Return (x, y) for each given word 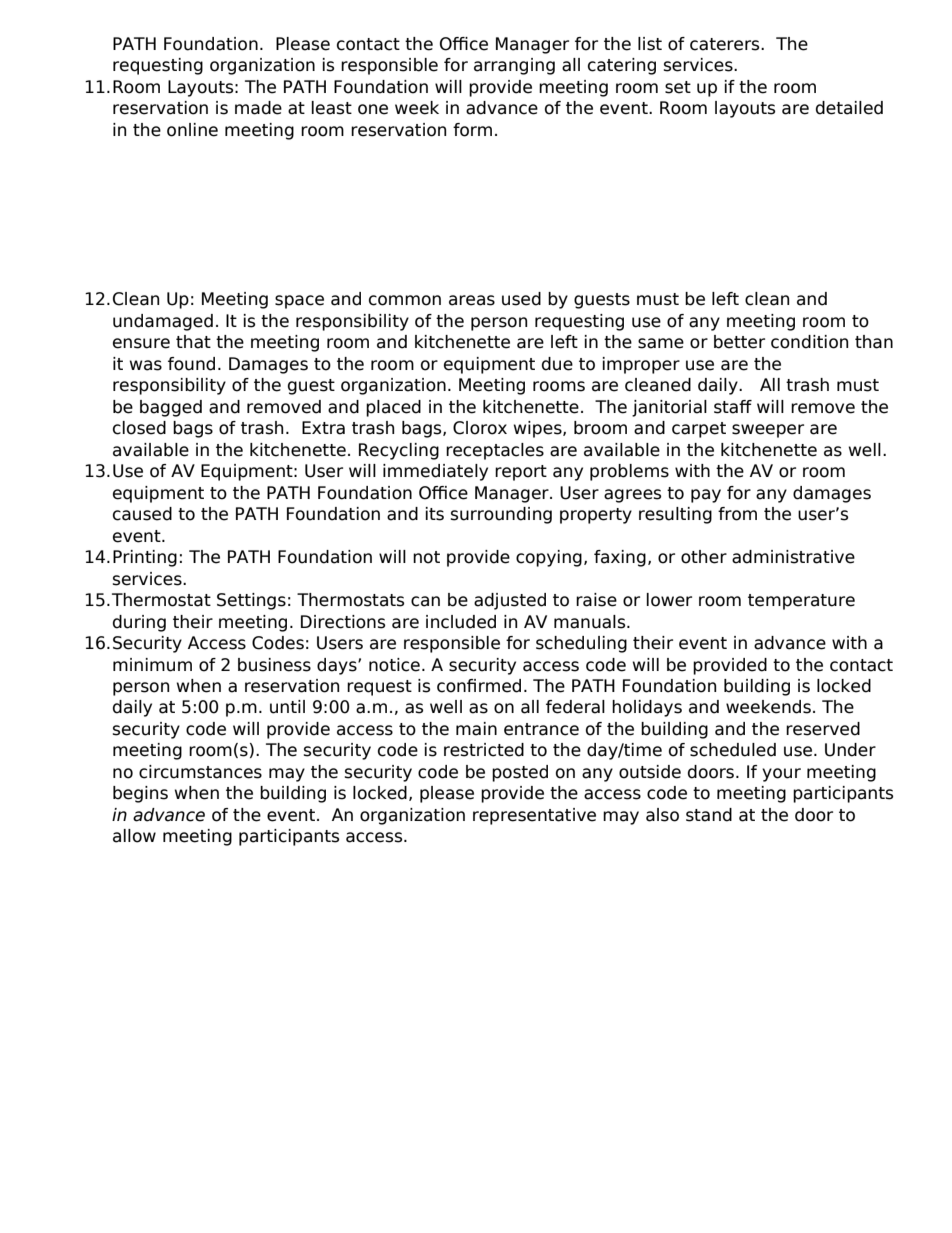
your (781, 775)
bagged (171, 408)
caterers (726, 44)
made (258, 108)
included (461, 622)
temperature (801, 602)
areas (472, 300)
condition (809, 342)
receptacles (495, 451)
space (299, 302)
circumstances (200, 772)
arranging (514, 66)
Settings (251, 601)
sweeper (768, 431)
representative (534, 816)
